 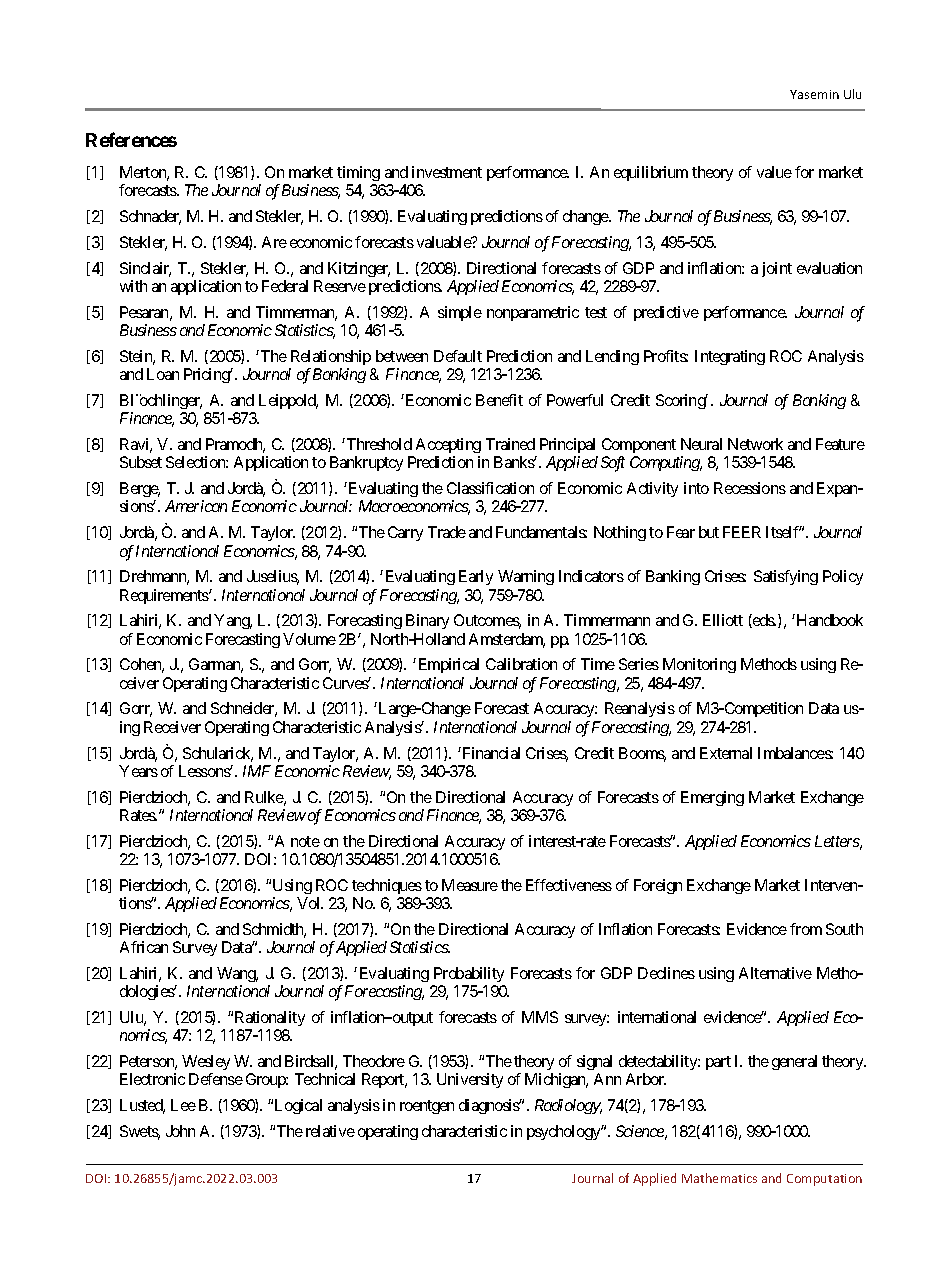 I want to click on Calibration, so click(x=521, y=664).
